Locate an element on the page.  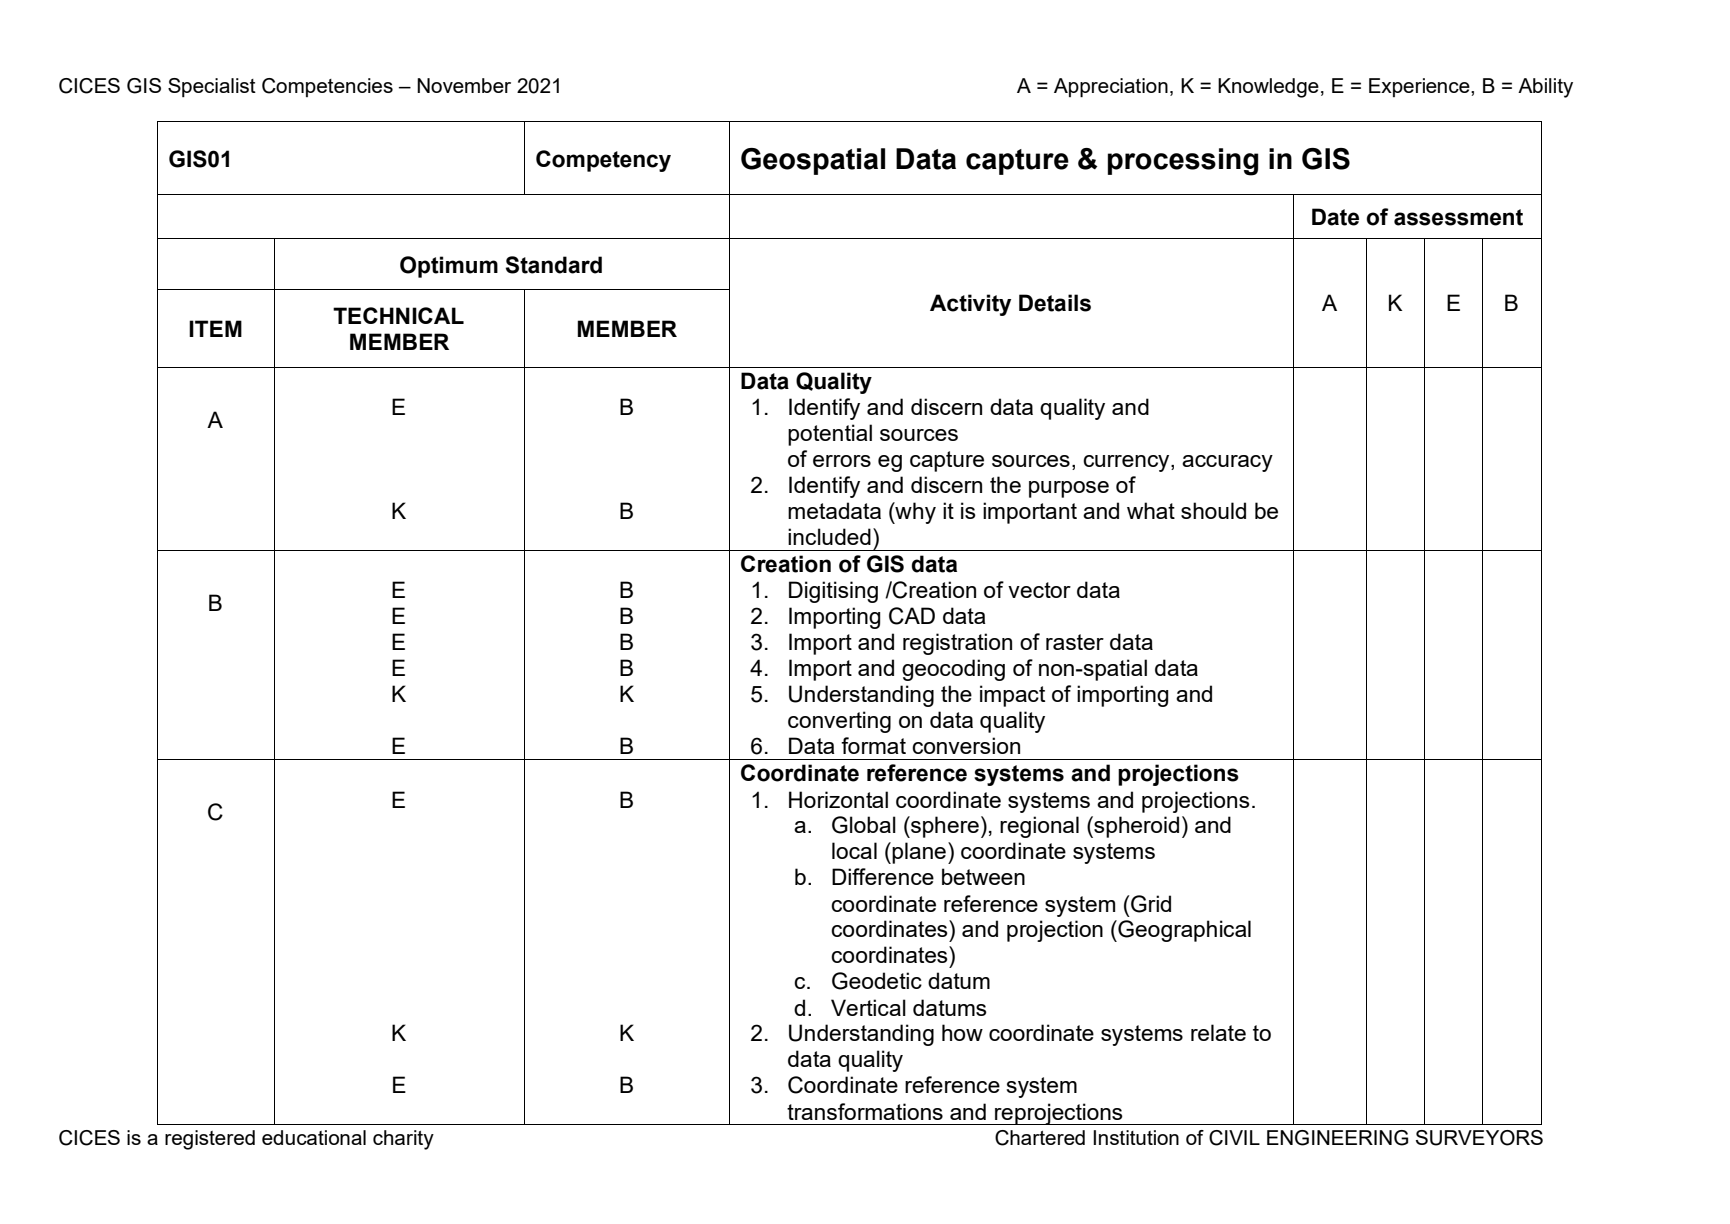
conversion is located at coordinates (966, 745).
